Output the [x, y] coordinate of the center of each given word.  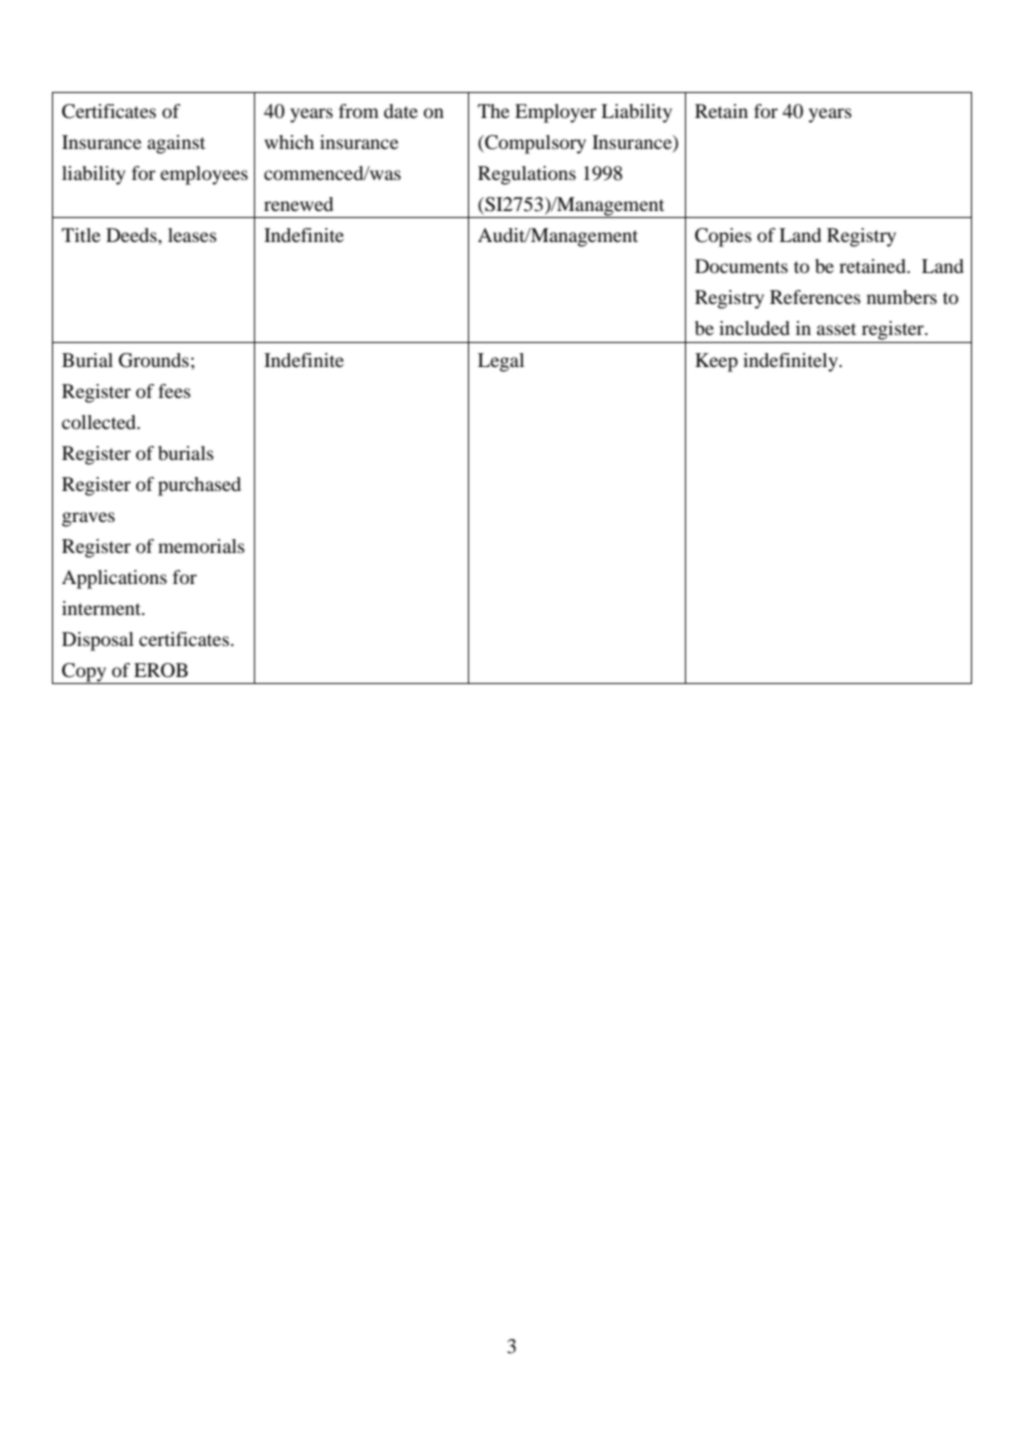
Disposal [98, 641]
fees [174, 391]
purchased [199, 486]
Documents [741, 266]
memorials [201, 546]
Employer [556, 113]
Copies [723, 237]
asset [836, 329]
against [176, 144]
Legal [501, 362]
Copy [84, 673]
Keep [716, 362]
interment [102, 608]
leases [192, 235]
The [494, 111]
